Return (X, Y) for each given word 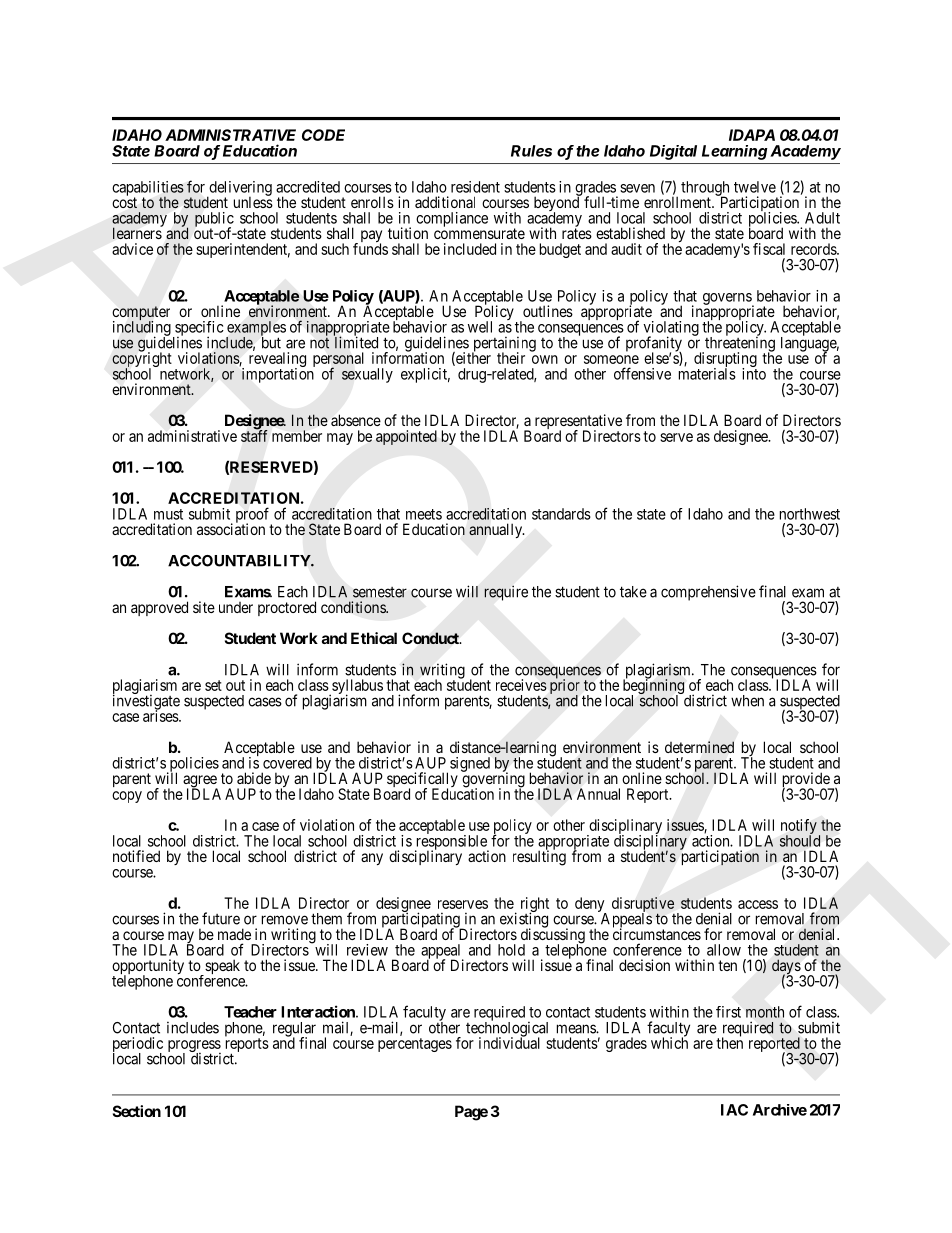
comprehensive (708, 593)
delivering (239, 189)
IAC (734, 1110)
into (754, 373)
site (204, 607)
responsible (452, 842)
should (800, 840)
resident (475, 187)
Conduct (431, 638)
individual (509, 1042)
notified (136, 856)
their (511, 358)
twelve (755, 187)
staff (254, 435)
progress (194, 1047)
